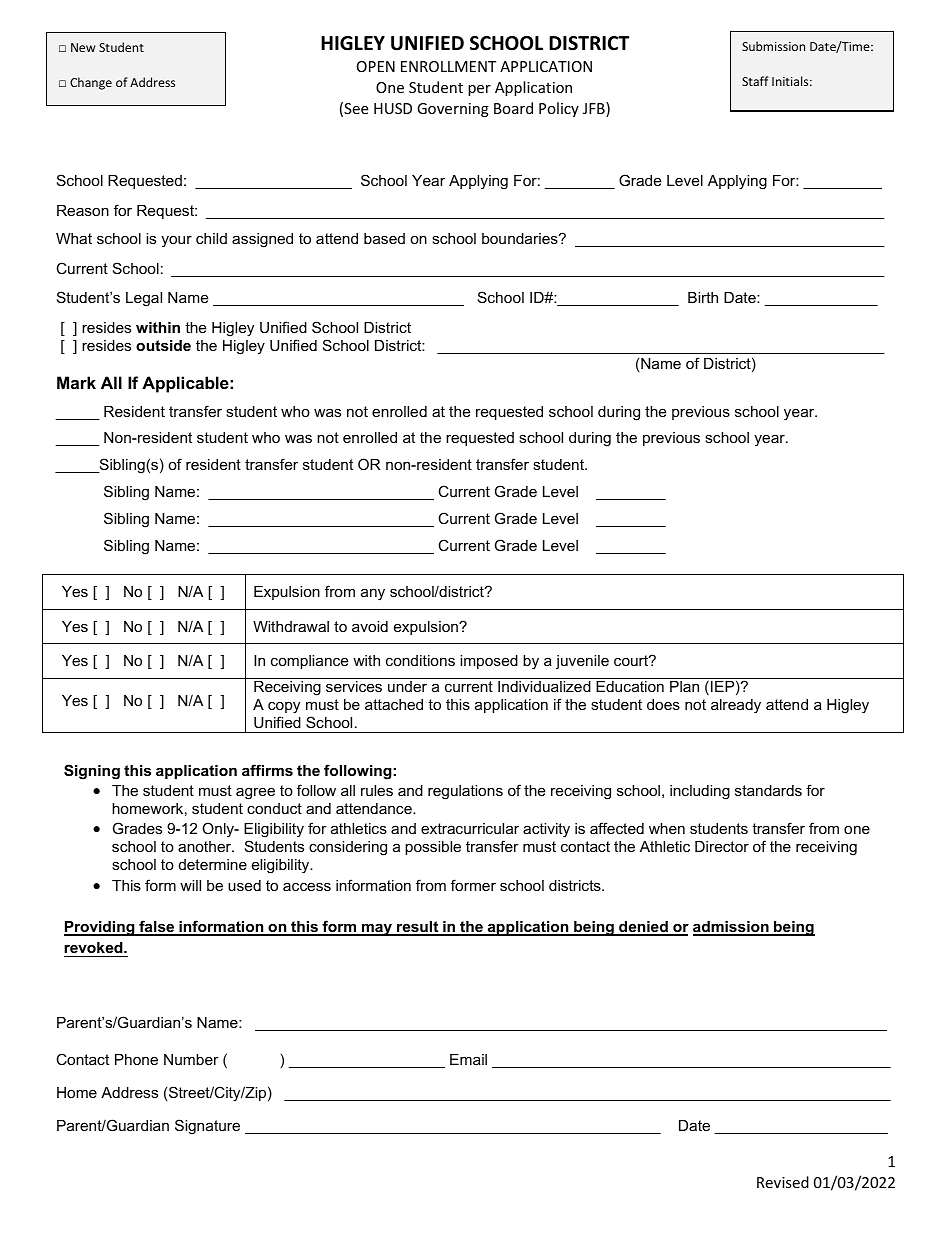 The image size is (952, 1233). Describe the element at coordinates (755, 81) in the screenshot. I see `Staff` at that location.
